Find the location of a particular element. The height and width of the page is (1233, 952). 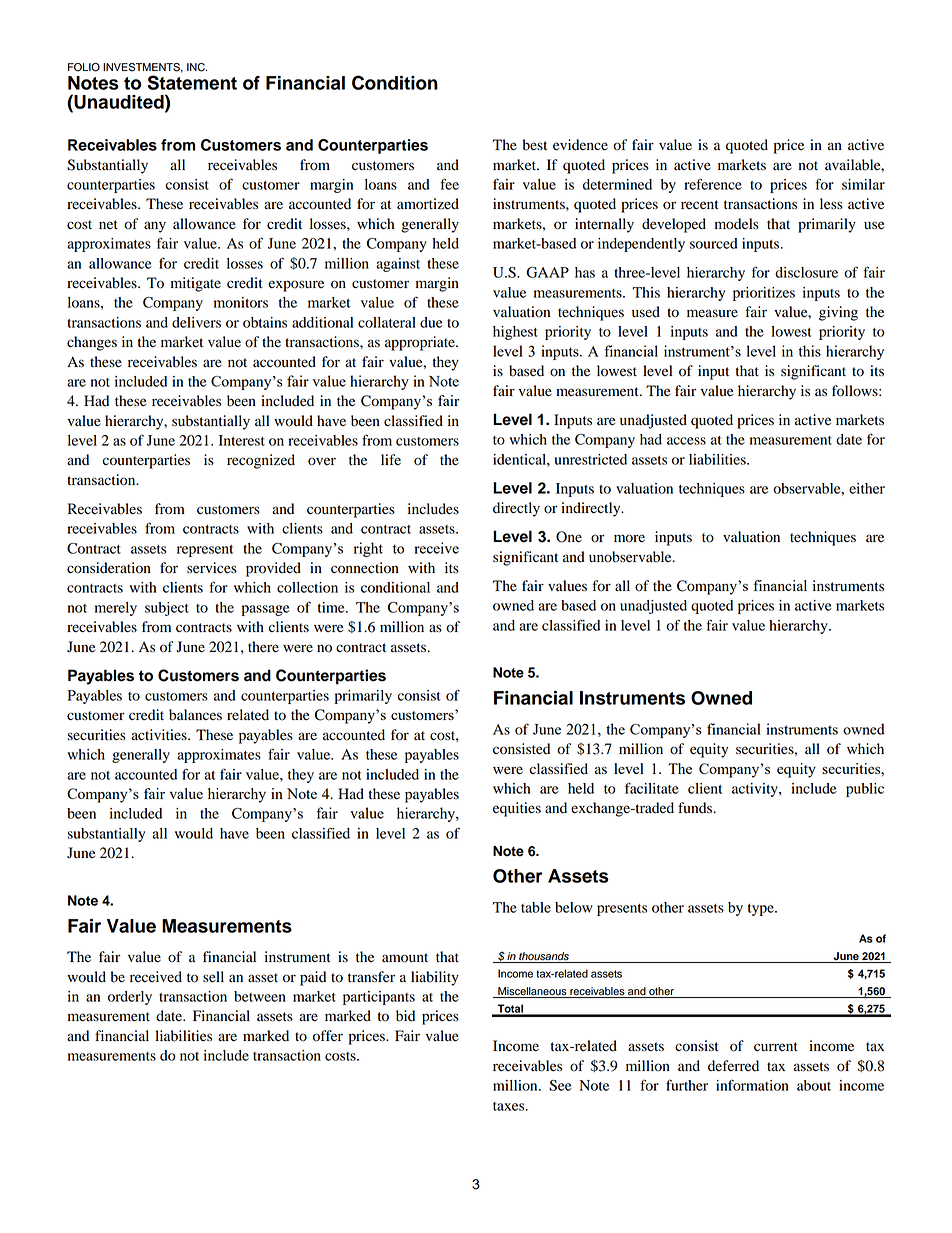

Statement is located at coordinates (192, 82).
